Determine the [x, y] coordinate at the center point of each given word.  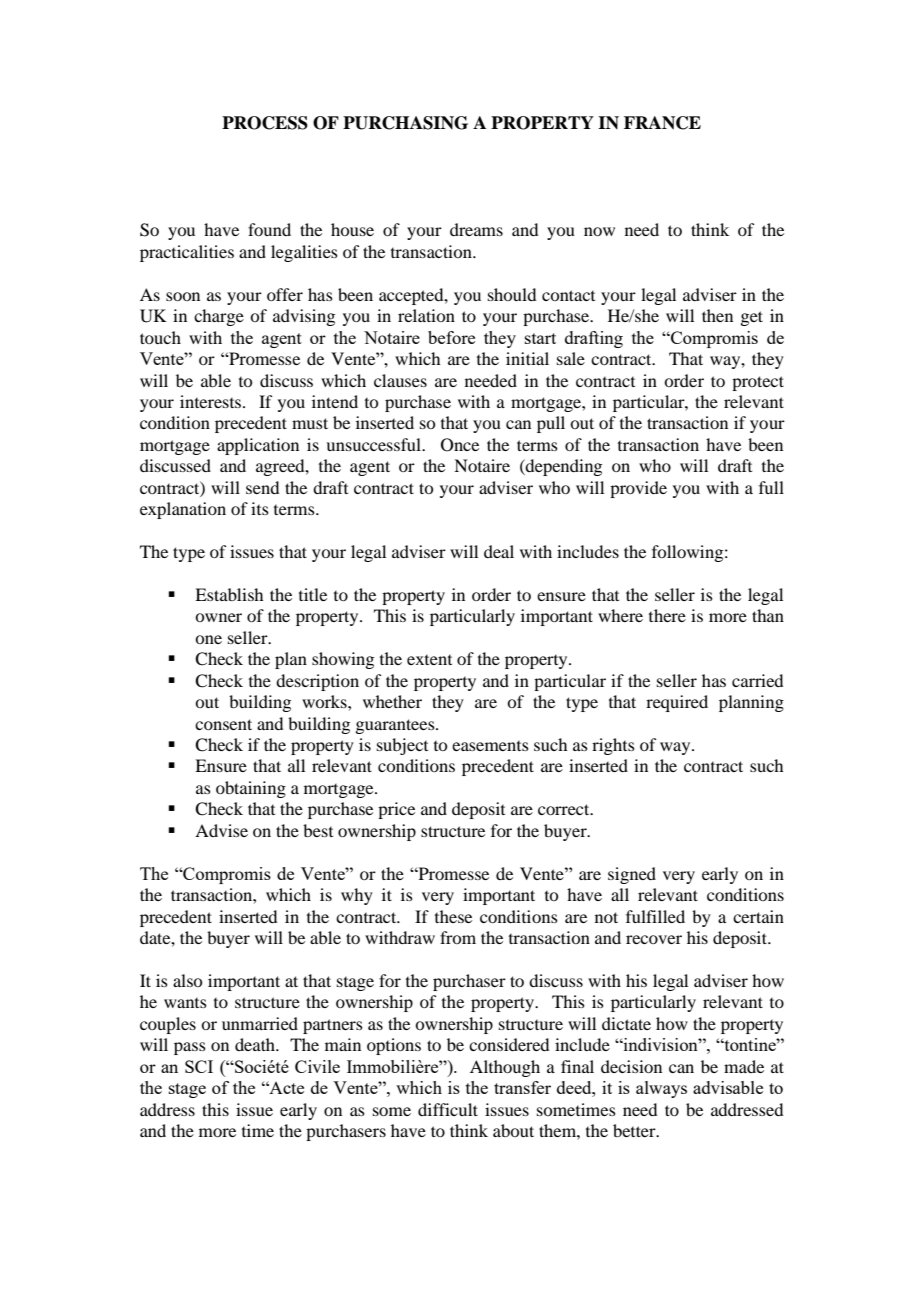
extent [429, 660]
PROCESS [265, 123]
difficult [448, 1109]
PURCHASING [405, 123]
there [667, 615]
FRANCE [662, 123]
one [208, 639]
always [661, 1089]
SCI [199, 1066]
